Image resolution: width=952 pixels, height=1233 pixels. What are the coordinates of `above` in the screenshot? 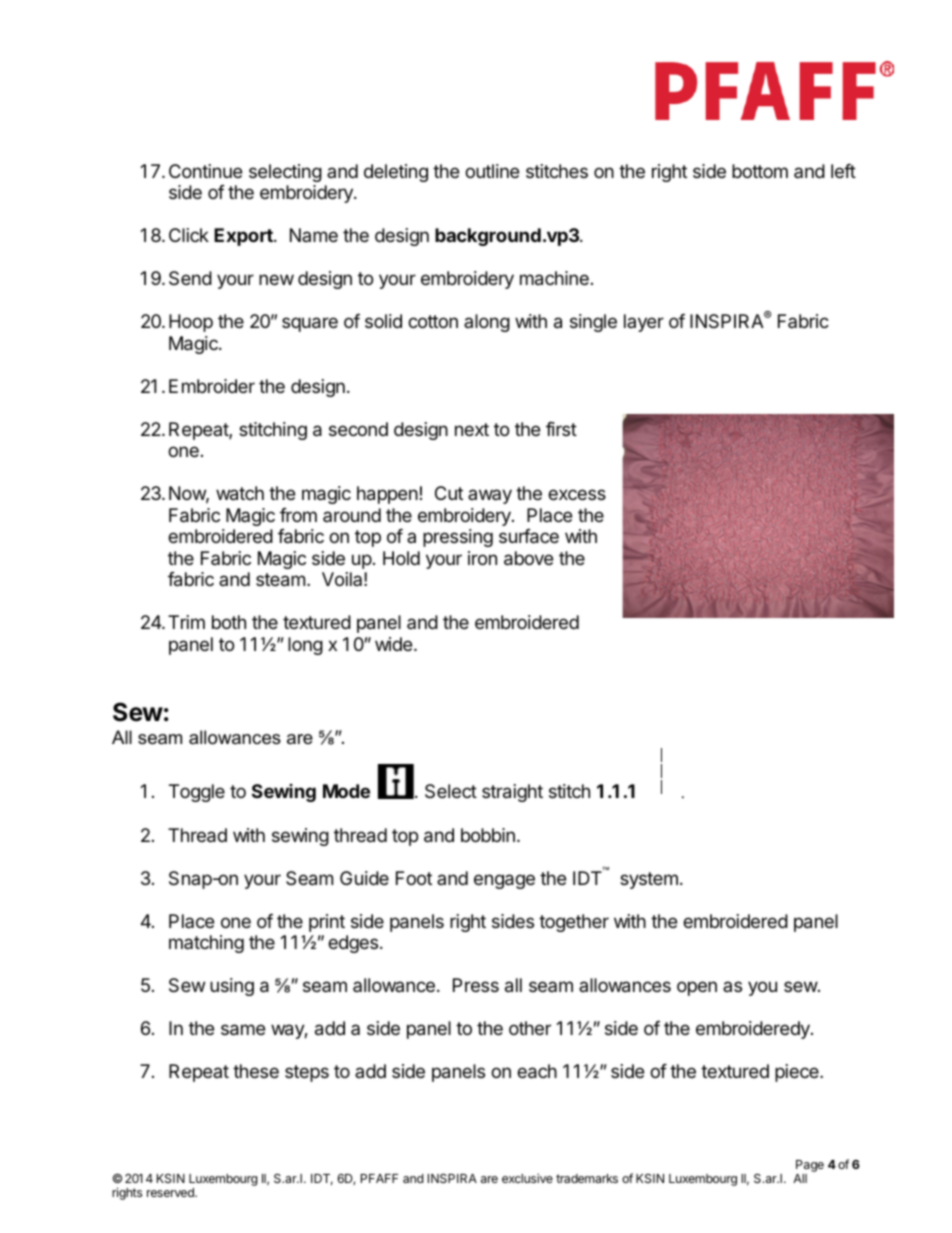 It's located at (528, 558).
